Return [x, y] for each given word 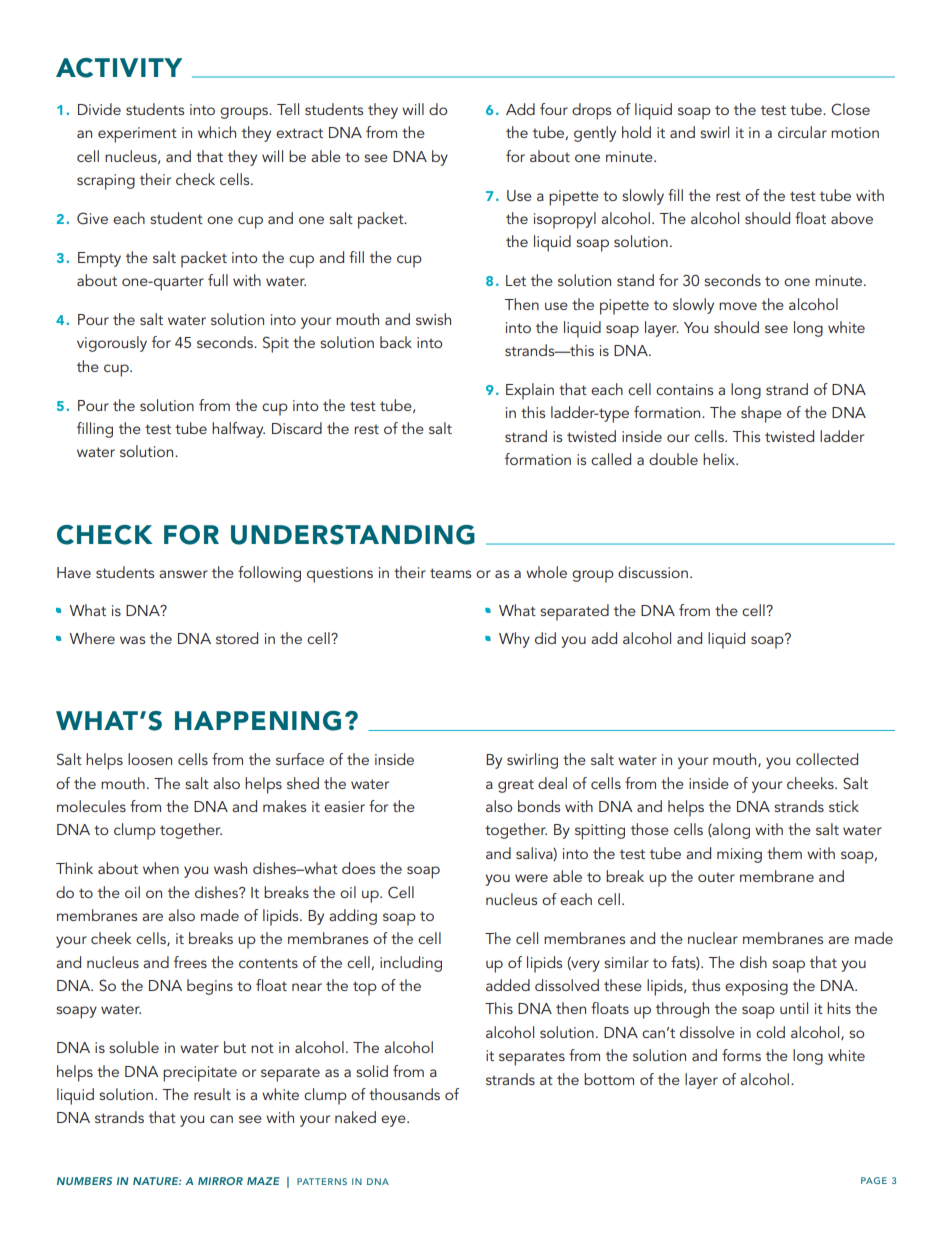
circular [802, 132]
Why [514, 640]
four [554, 109]
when [161, 868]
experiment [137, 135]
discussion [653, 572]
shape [761, 414]
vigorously [112, 344]
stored [237, 638]
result [212, 1094]
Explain [530, 391]
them [784, 853]
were [531, 878]
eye [394, 1121]
